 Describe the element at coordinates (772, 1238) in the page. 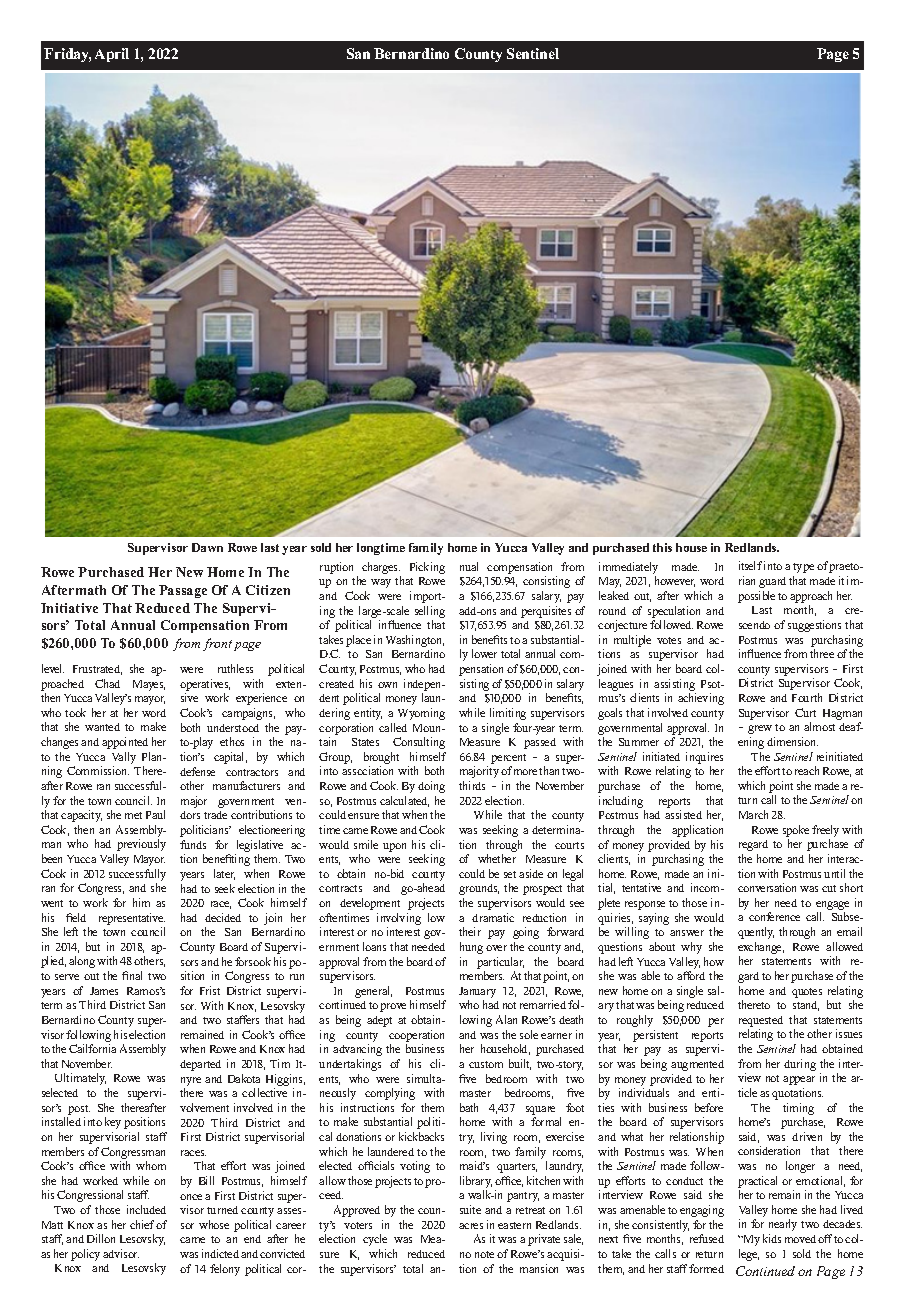

I see `kids` at that location.
